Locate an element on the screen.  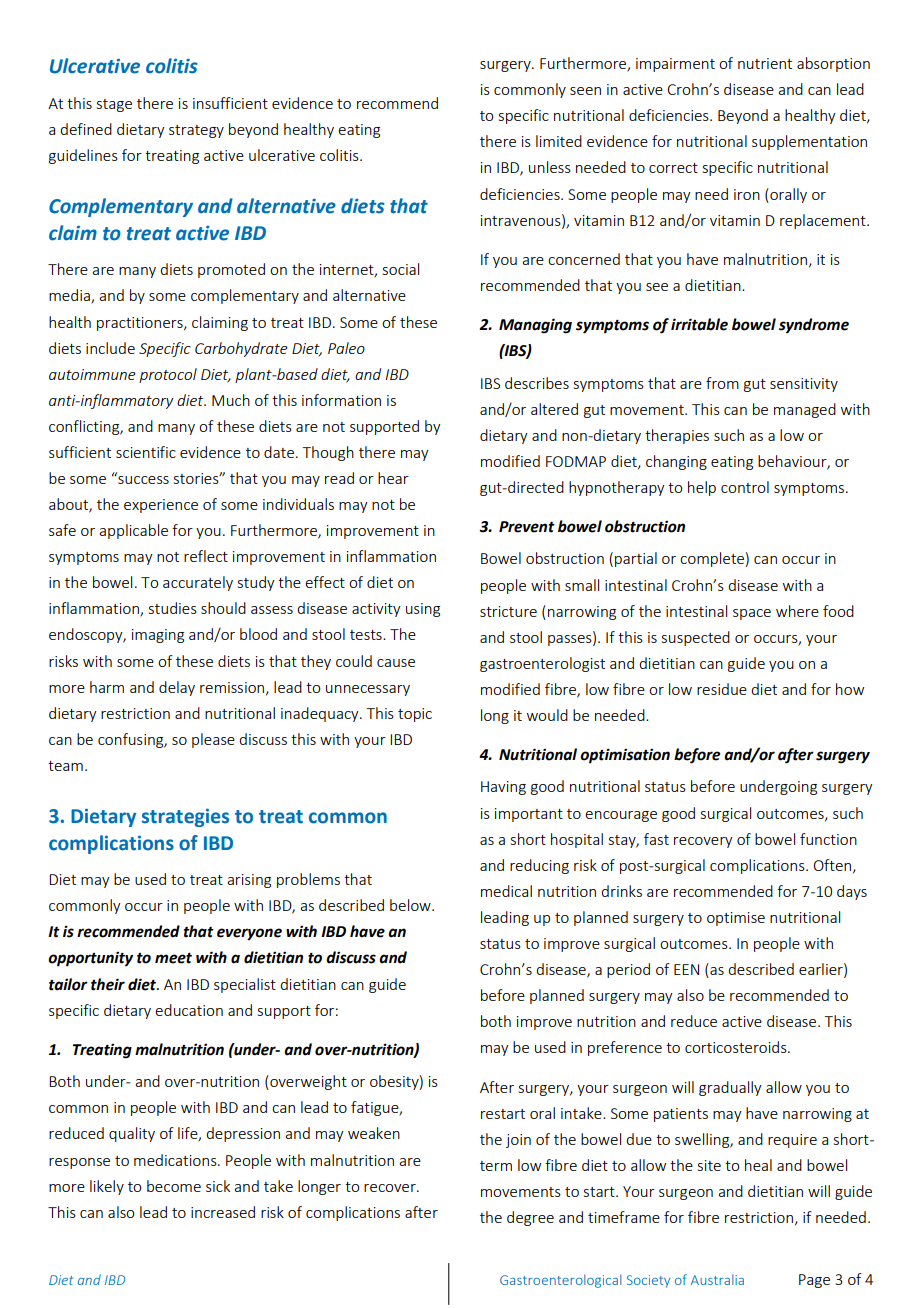
nutrient is located at coordinates (765, 63).
